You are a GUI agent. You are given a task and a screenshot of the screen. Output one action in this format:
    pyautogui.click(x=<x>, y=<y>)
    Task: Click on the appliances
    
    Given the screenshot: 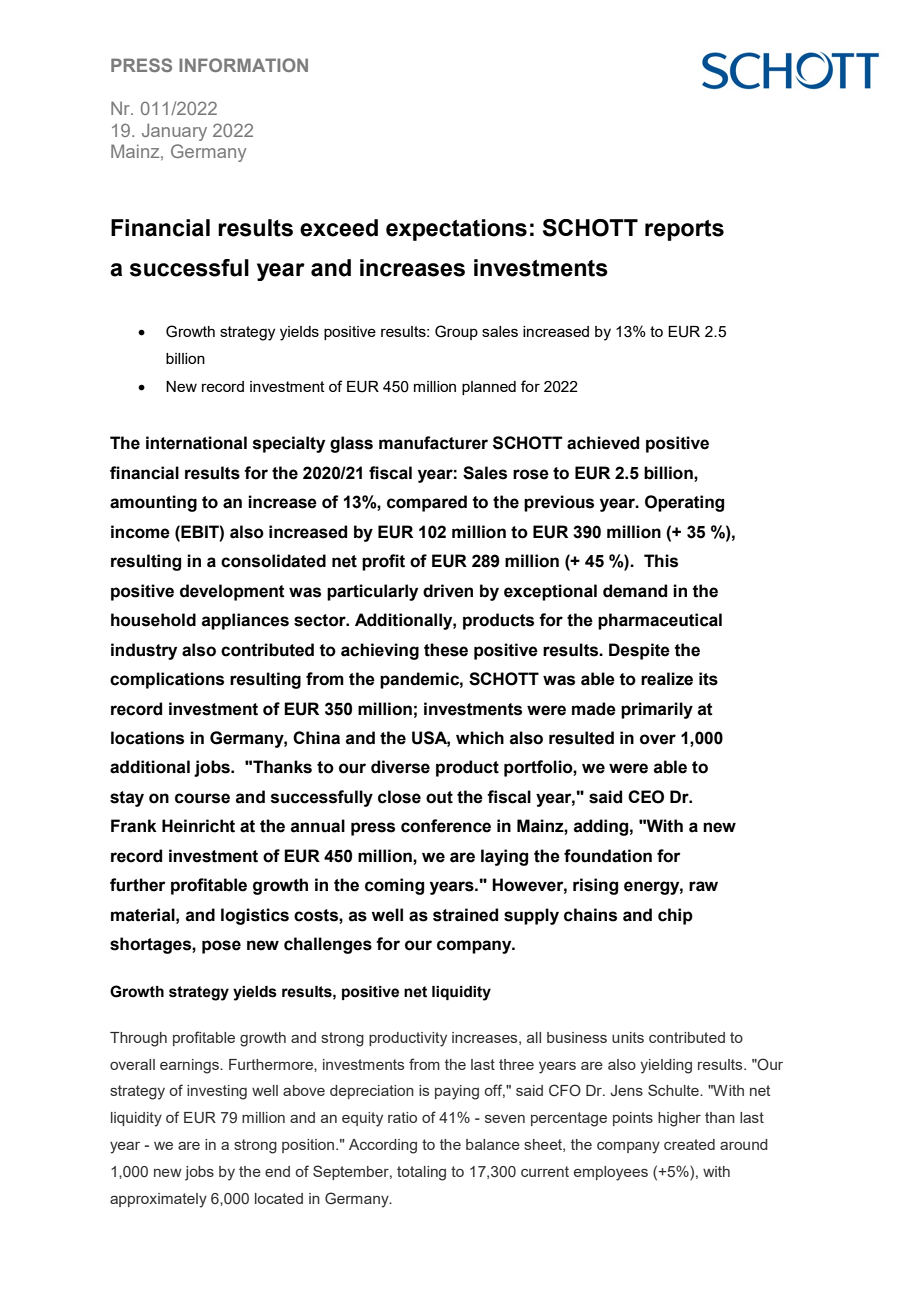 What is the action you would take?
    pyautogui.click(x=245, y=621)
